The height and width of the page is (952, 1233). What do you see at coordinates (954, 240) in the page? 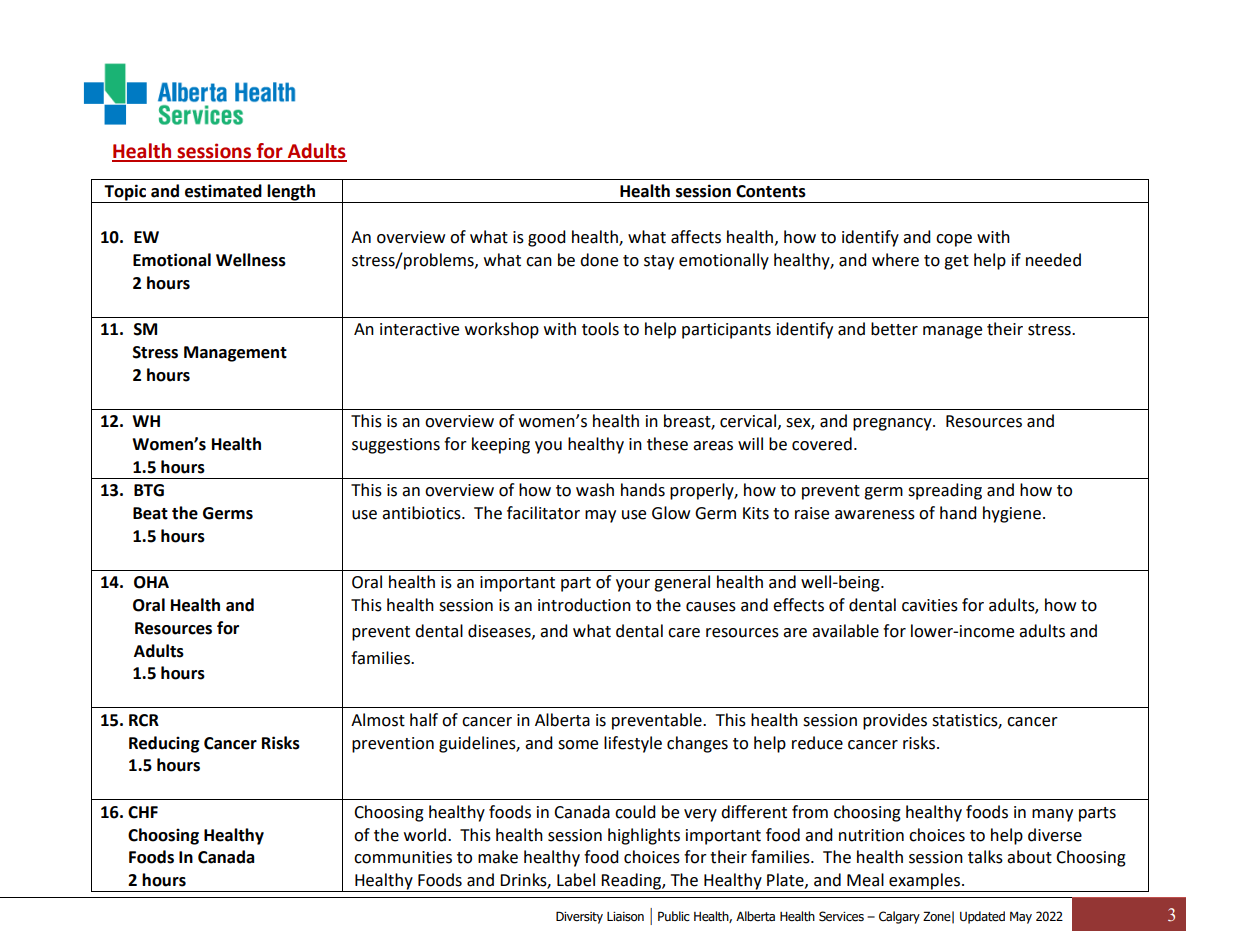
I see `cope` at bounding box center [954, 240].
